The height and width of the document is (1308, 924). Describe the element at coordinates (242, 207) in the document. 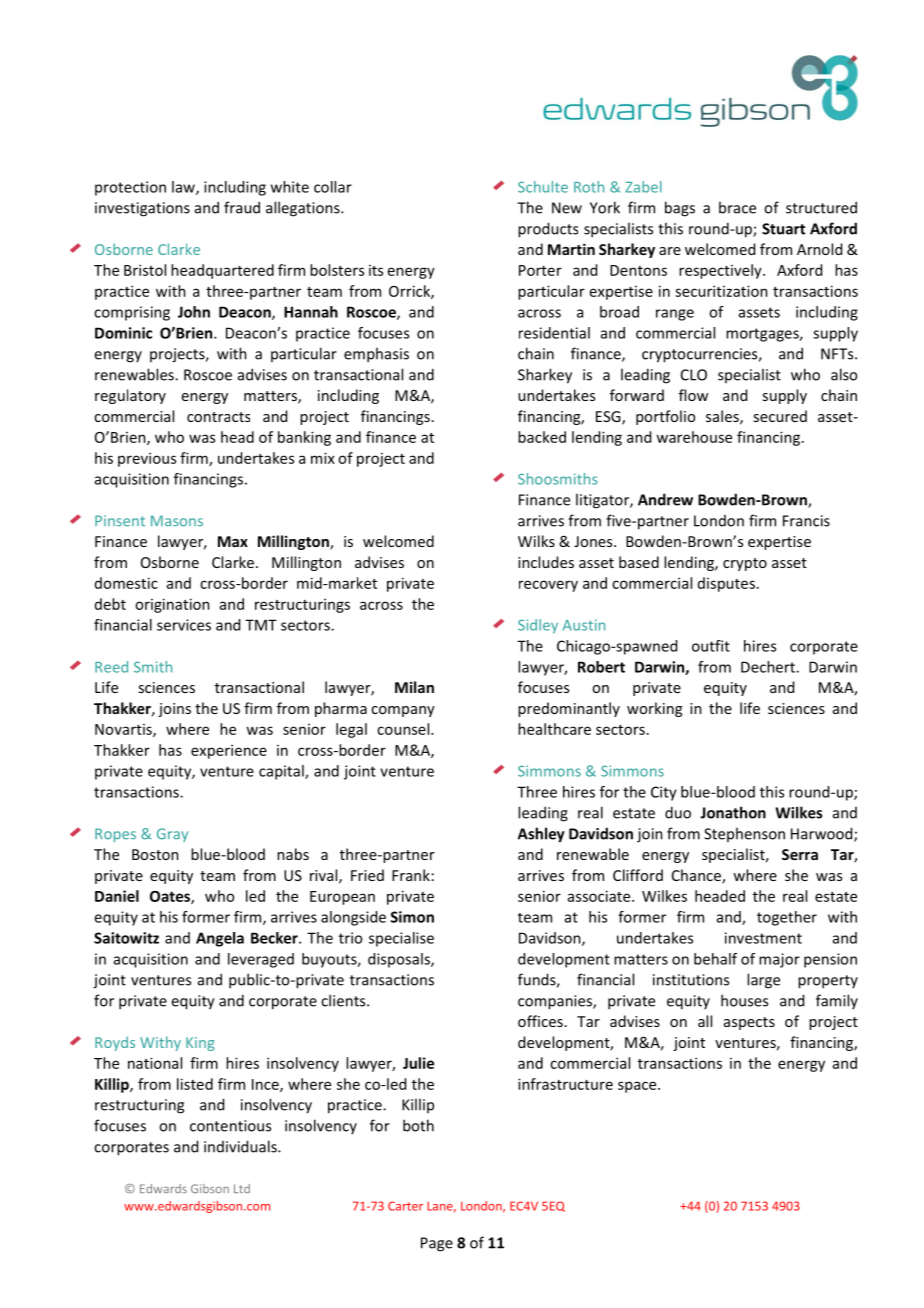

I see `fraud` at that location.
